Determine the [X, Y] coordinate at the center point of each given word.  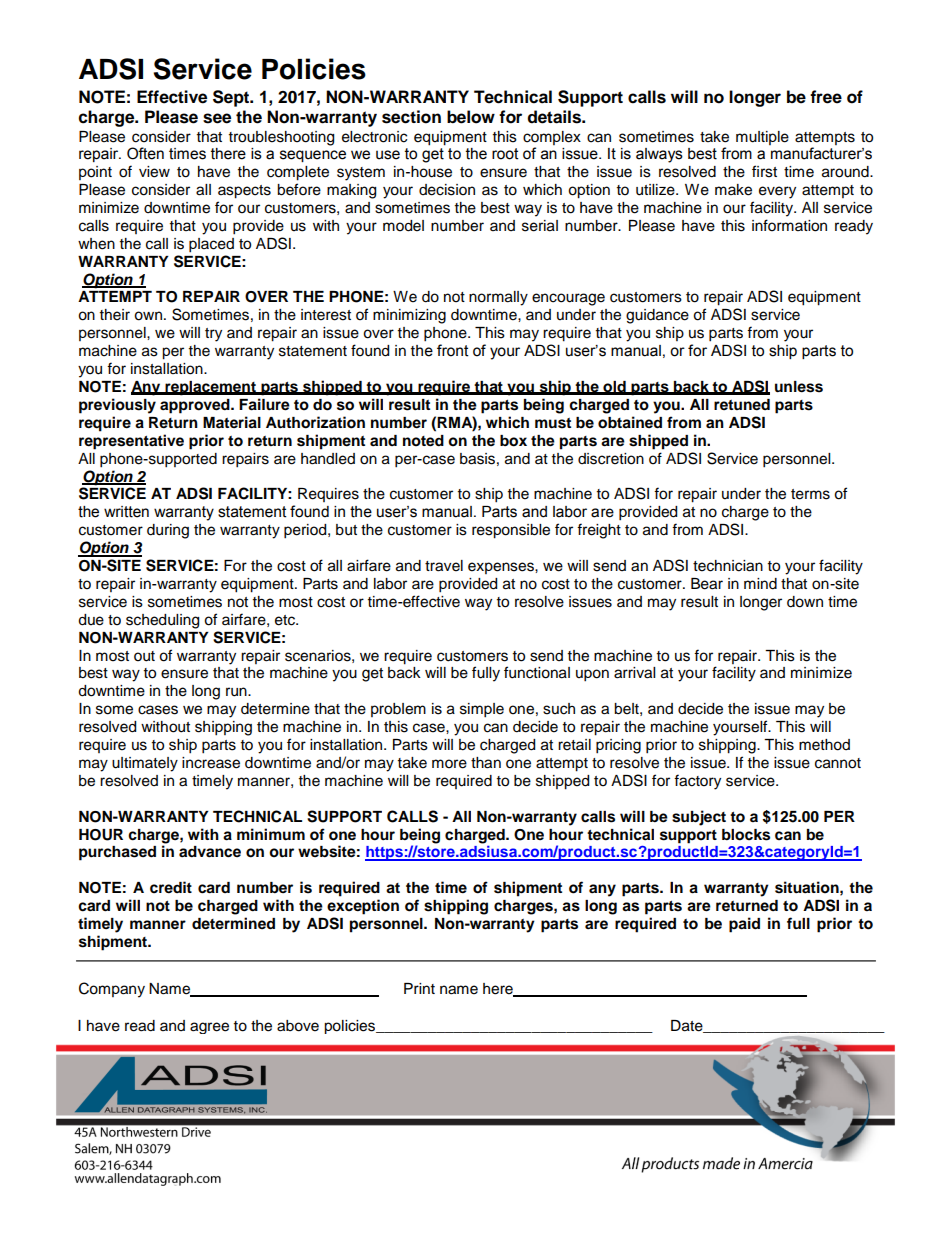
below [471, 117]
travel [444, 566]
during [168, 531]
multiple [762, 138]
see [217, 118]
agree [209, 1028]
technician [728, 566]
